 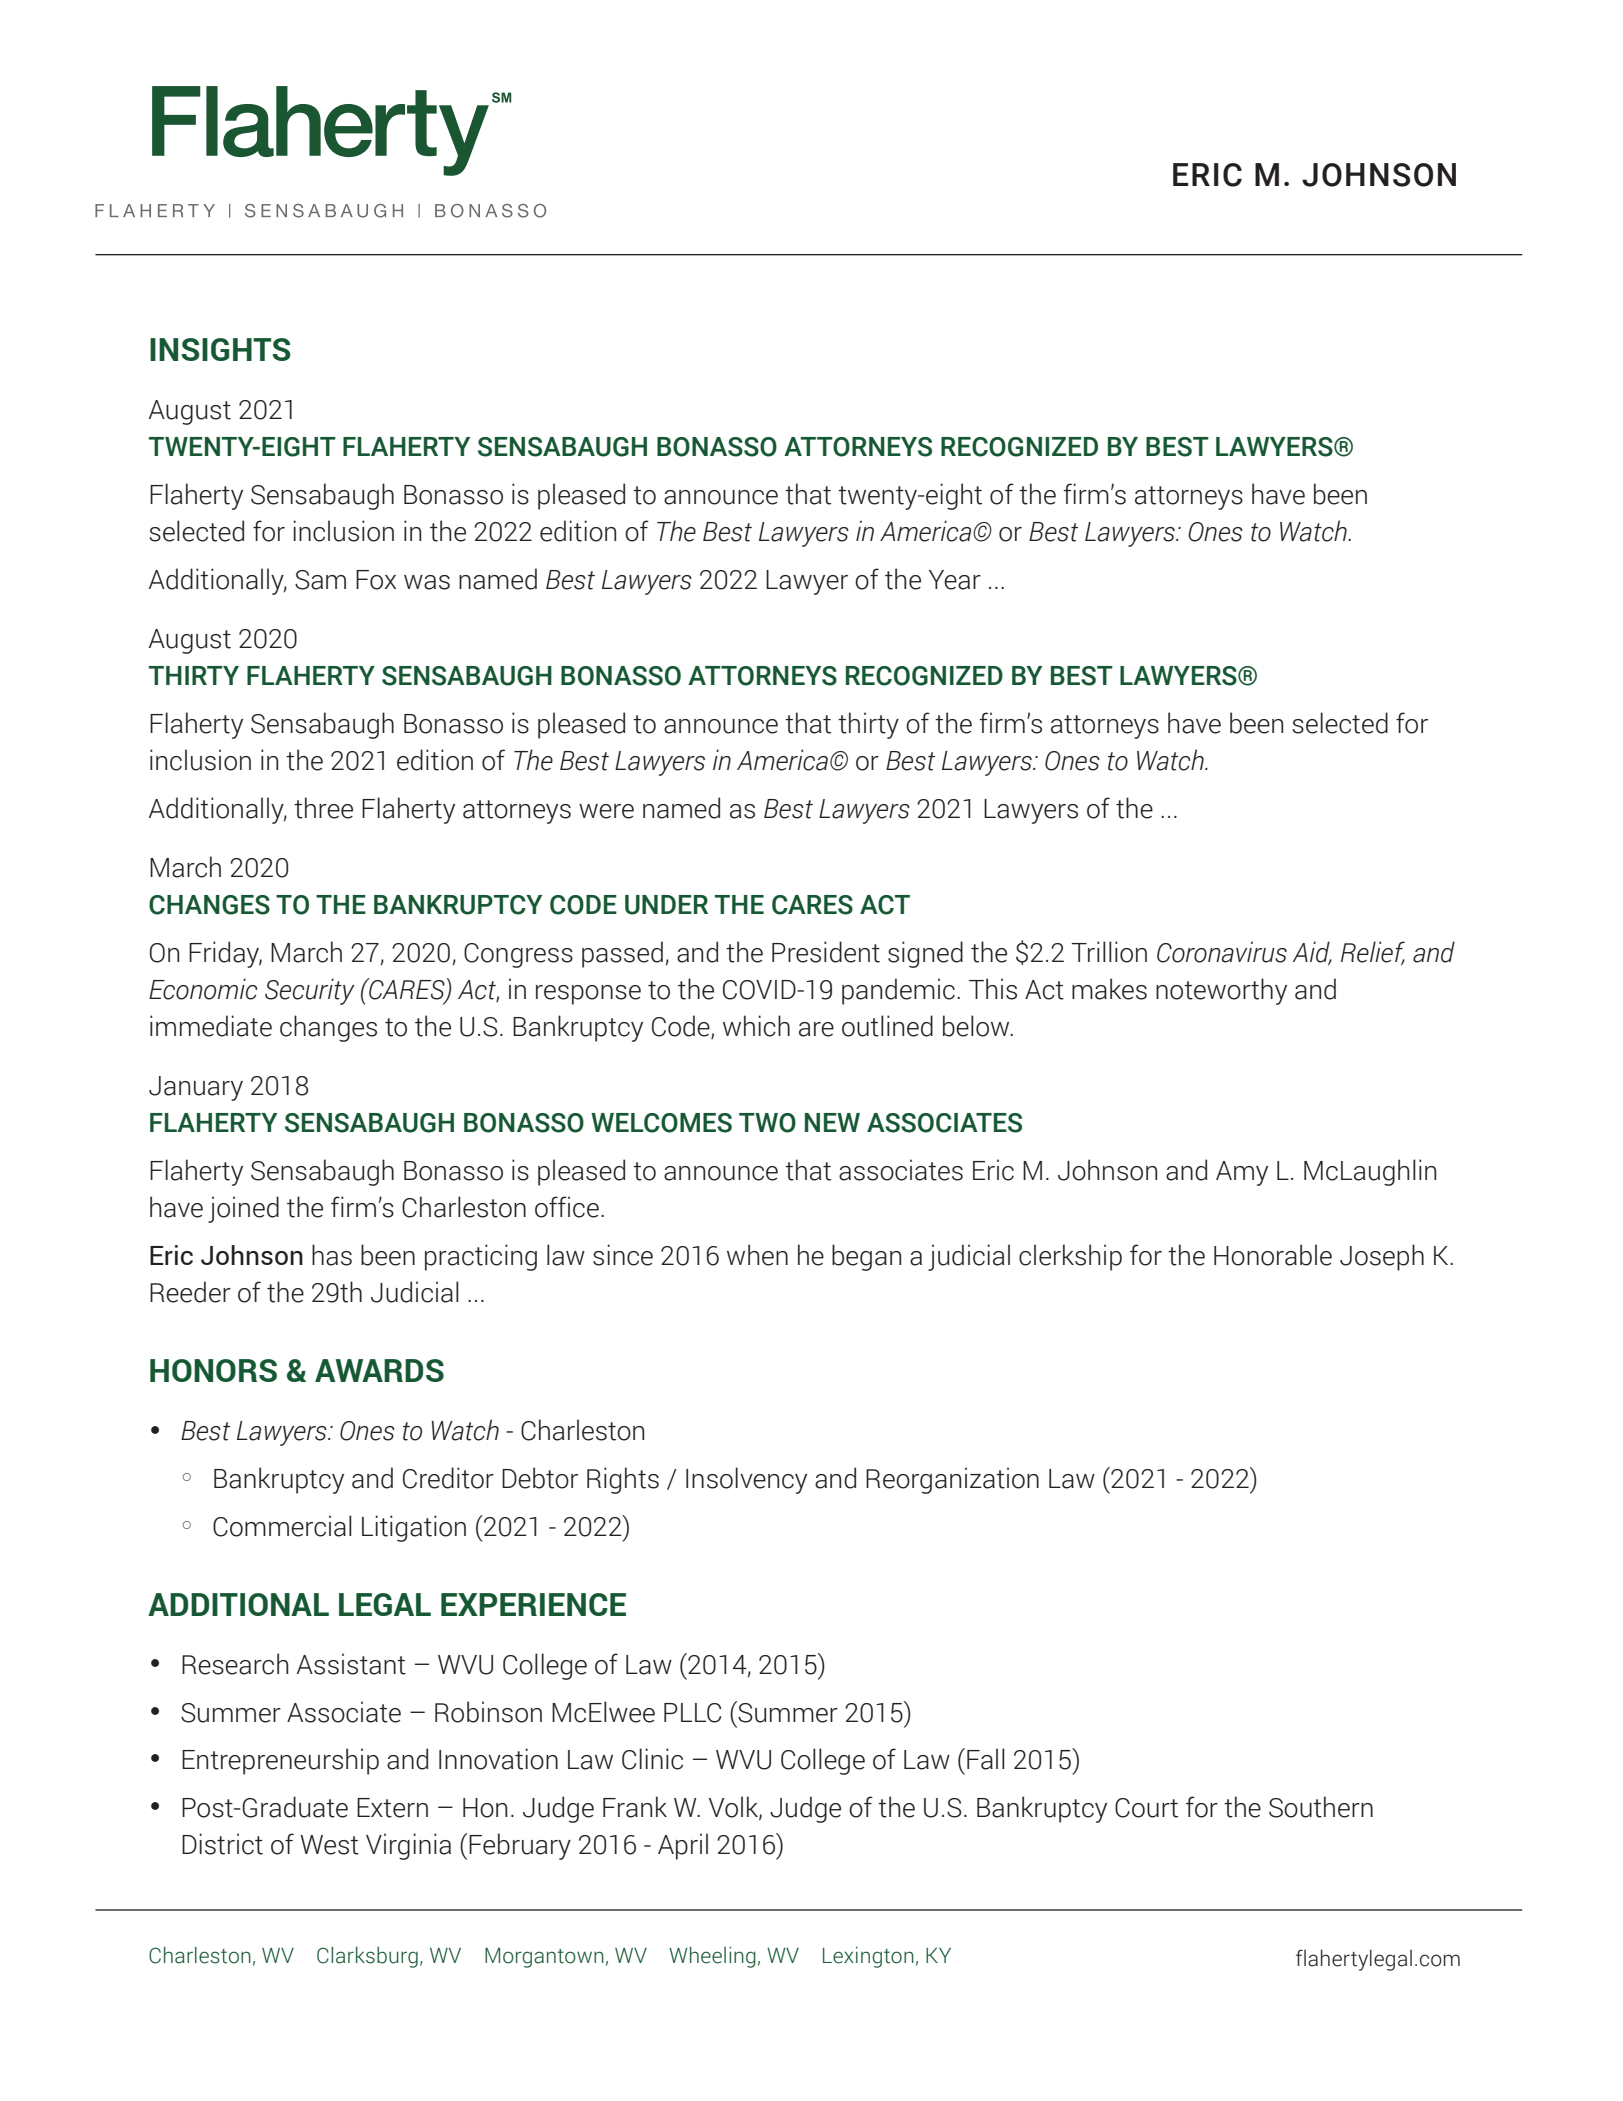 What do you see at coordinates (332, 1255) in the screenshot?
I see `has` at bounding box center [332, 1255].
